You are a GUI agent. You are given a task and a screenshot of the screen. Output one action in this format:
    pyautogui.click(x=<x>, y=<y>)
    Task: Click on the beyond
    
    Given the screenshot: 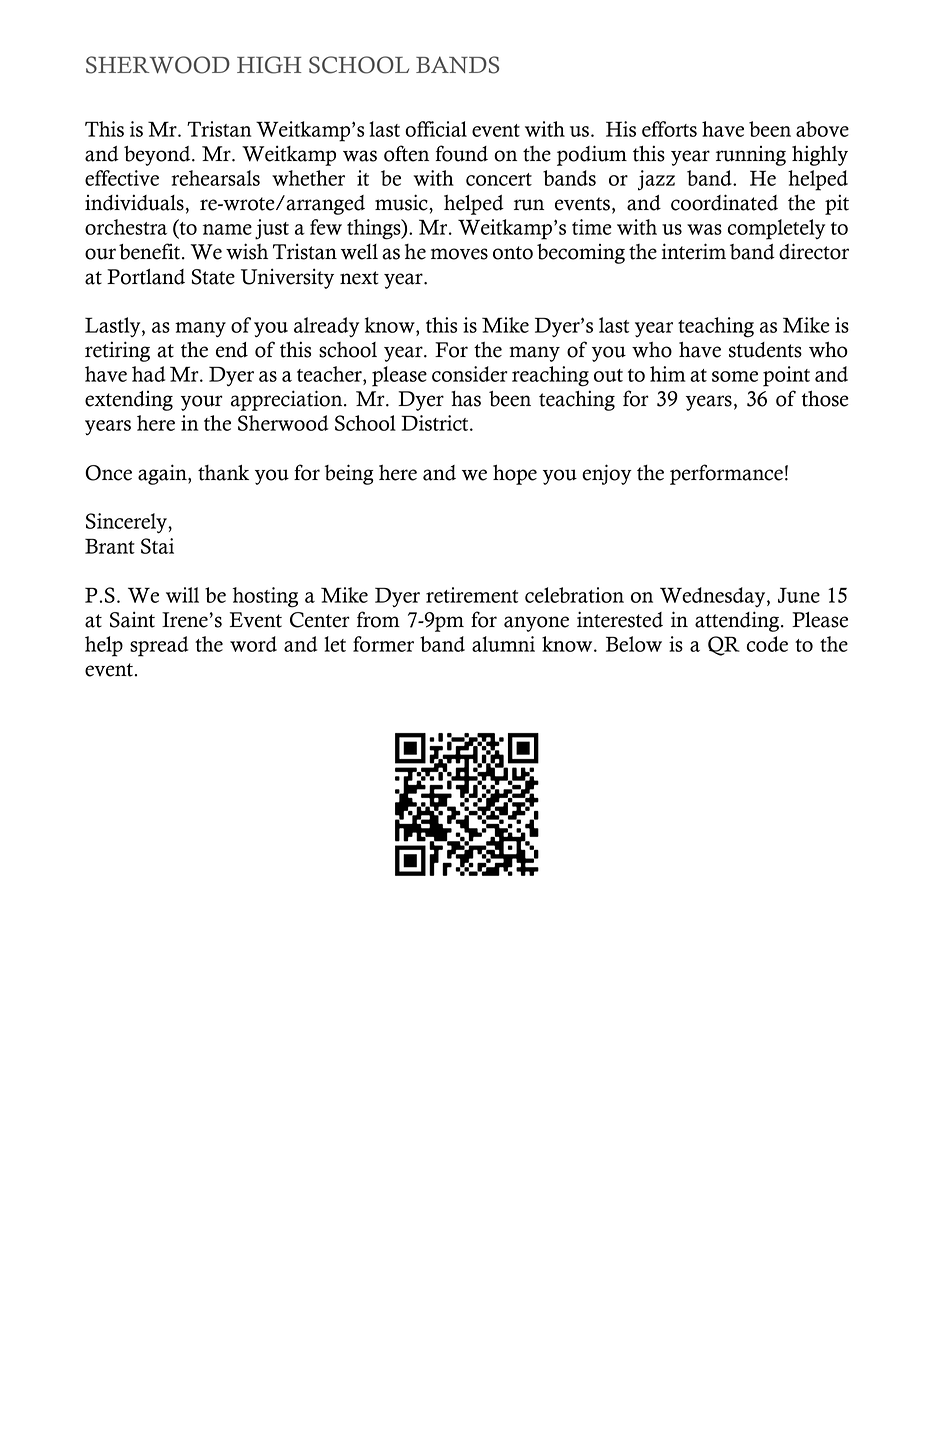 What is the action you would take?
    pyautogui.click(x=158, y=156)
